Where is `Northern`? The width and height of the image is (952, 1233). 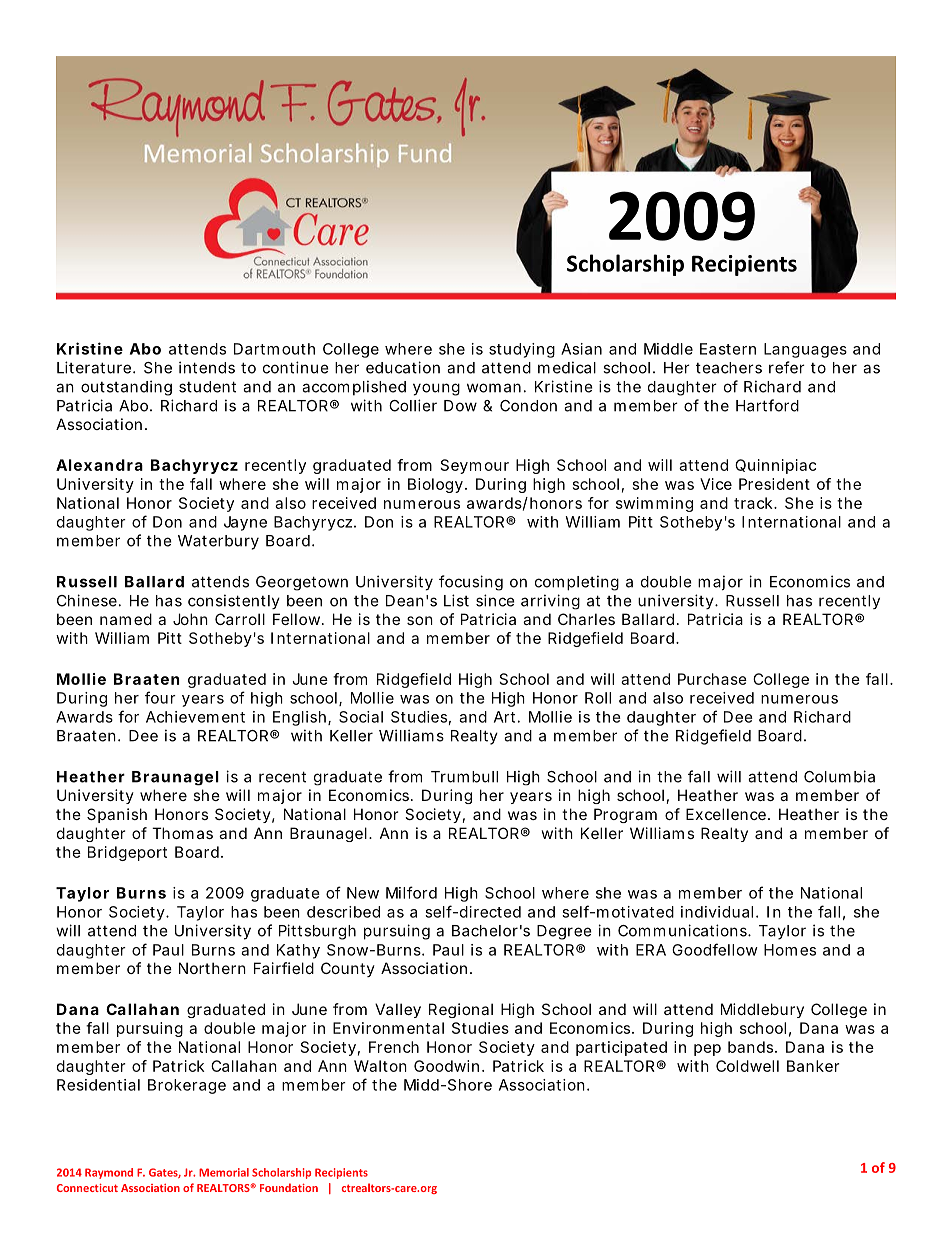
Northern is located at coordinates (212, 968).
